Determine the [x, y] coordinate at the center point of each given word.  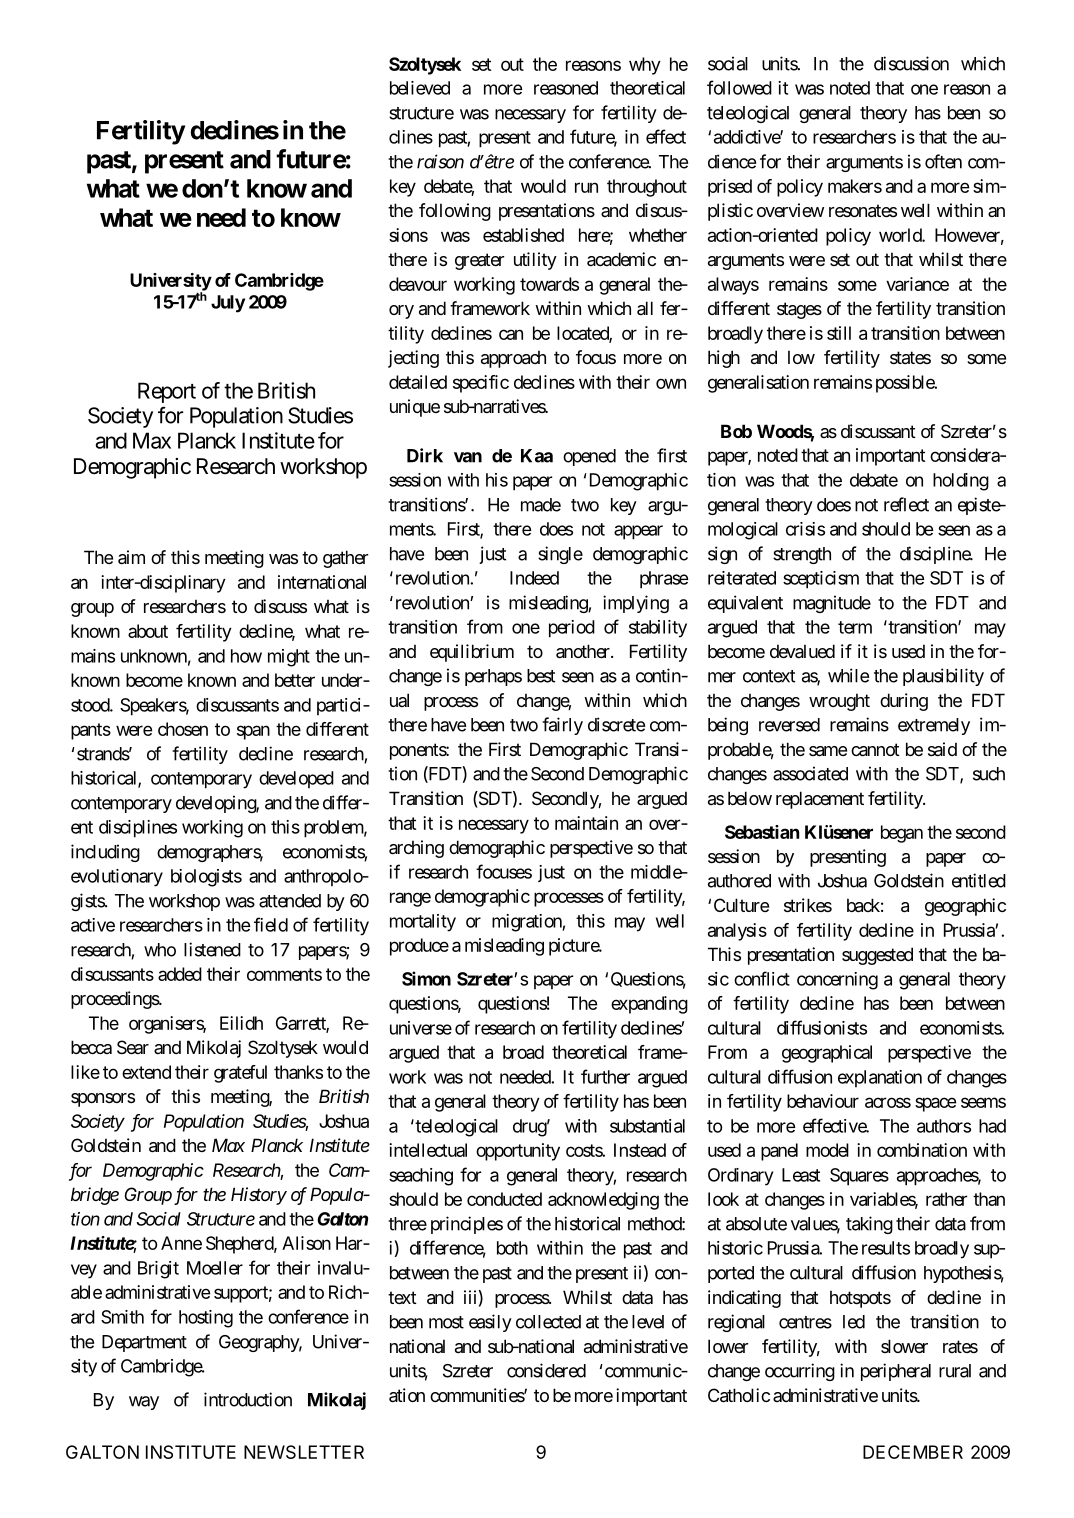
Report [167, 392]
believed [420, 88]
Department [144, 1343]
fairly [562, 726]
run [586, 187]
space [935, 1104]
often [943, 161]
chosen [183, 729]
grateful [240, 1074]
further [605, 1076]
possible [906, 384]
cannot [875, 750]
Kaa [537, 456]
